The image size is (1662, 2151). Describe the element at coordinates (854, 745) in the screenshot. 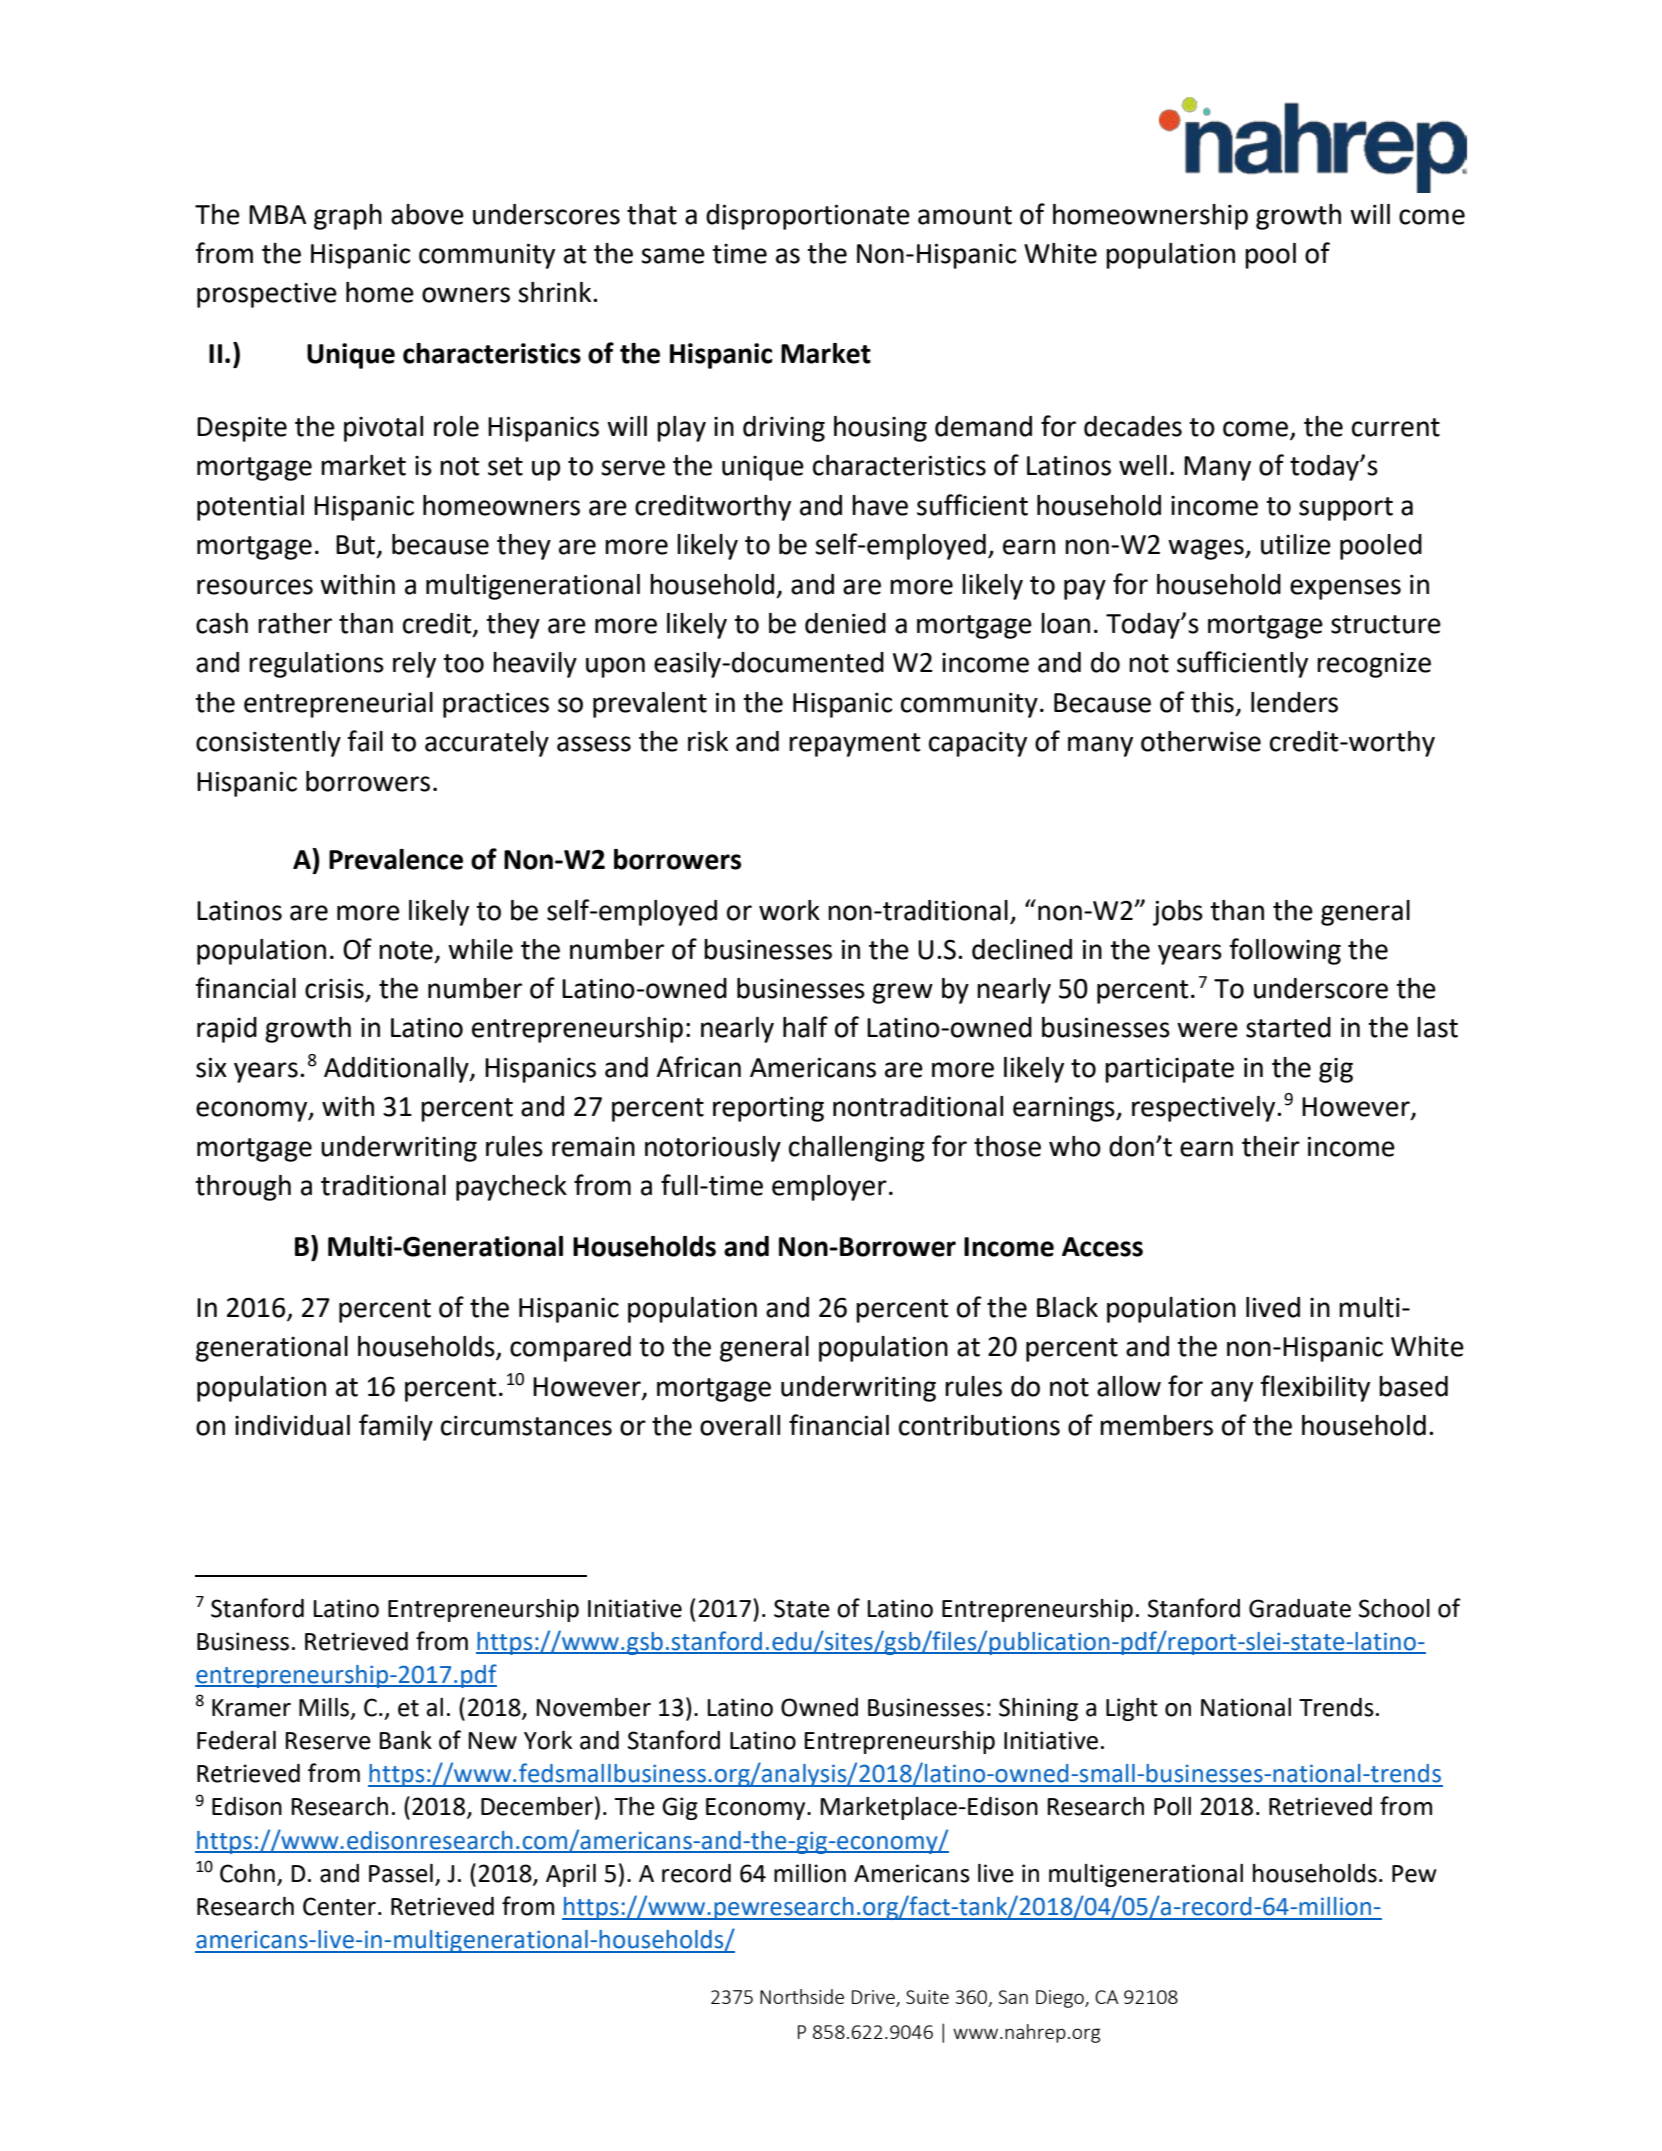

I see `repayment` at that location.
